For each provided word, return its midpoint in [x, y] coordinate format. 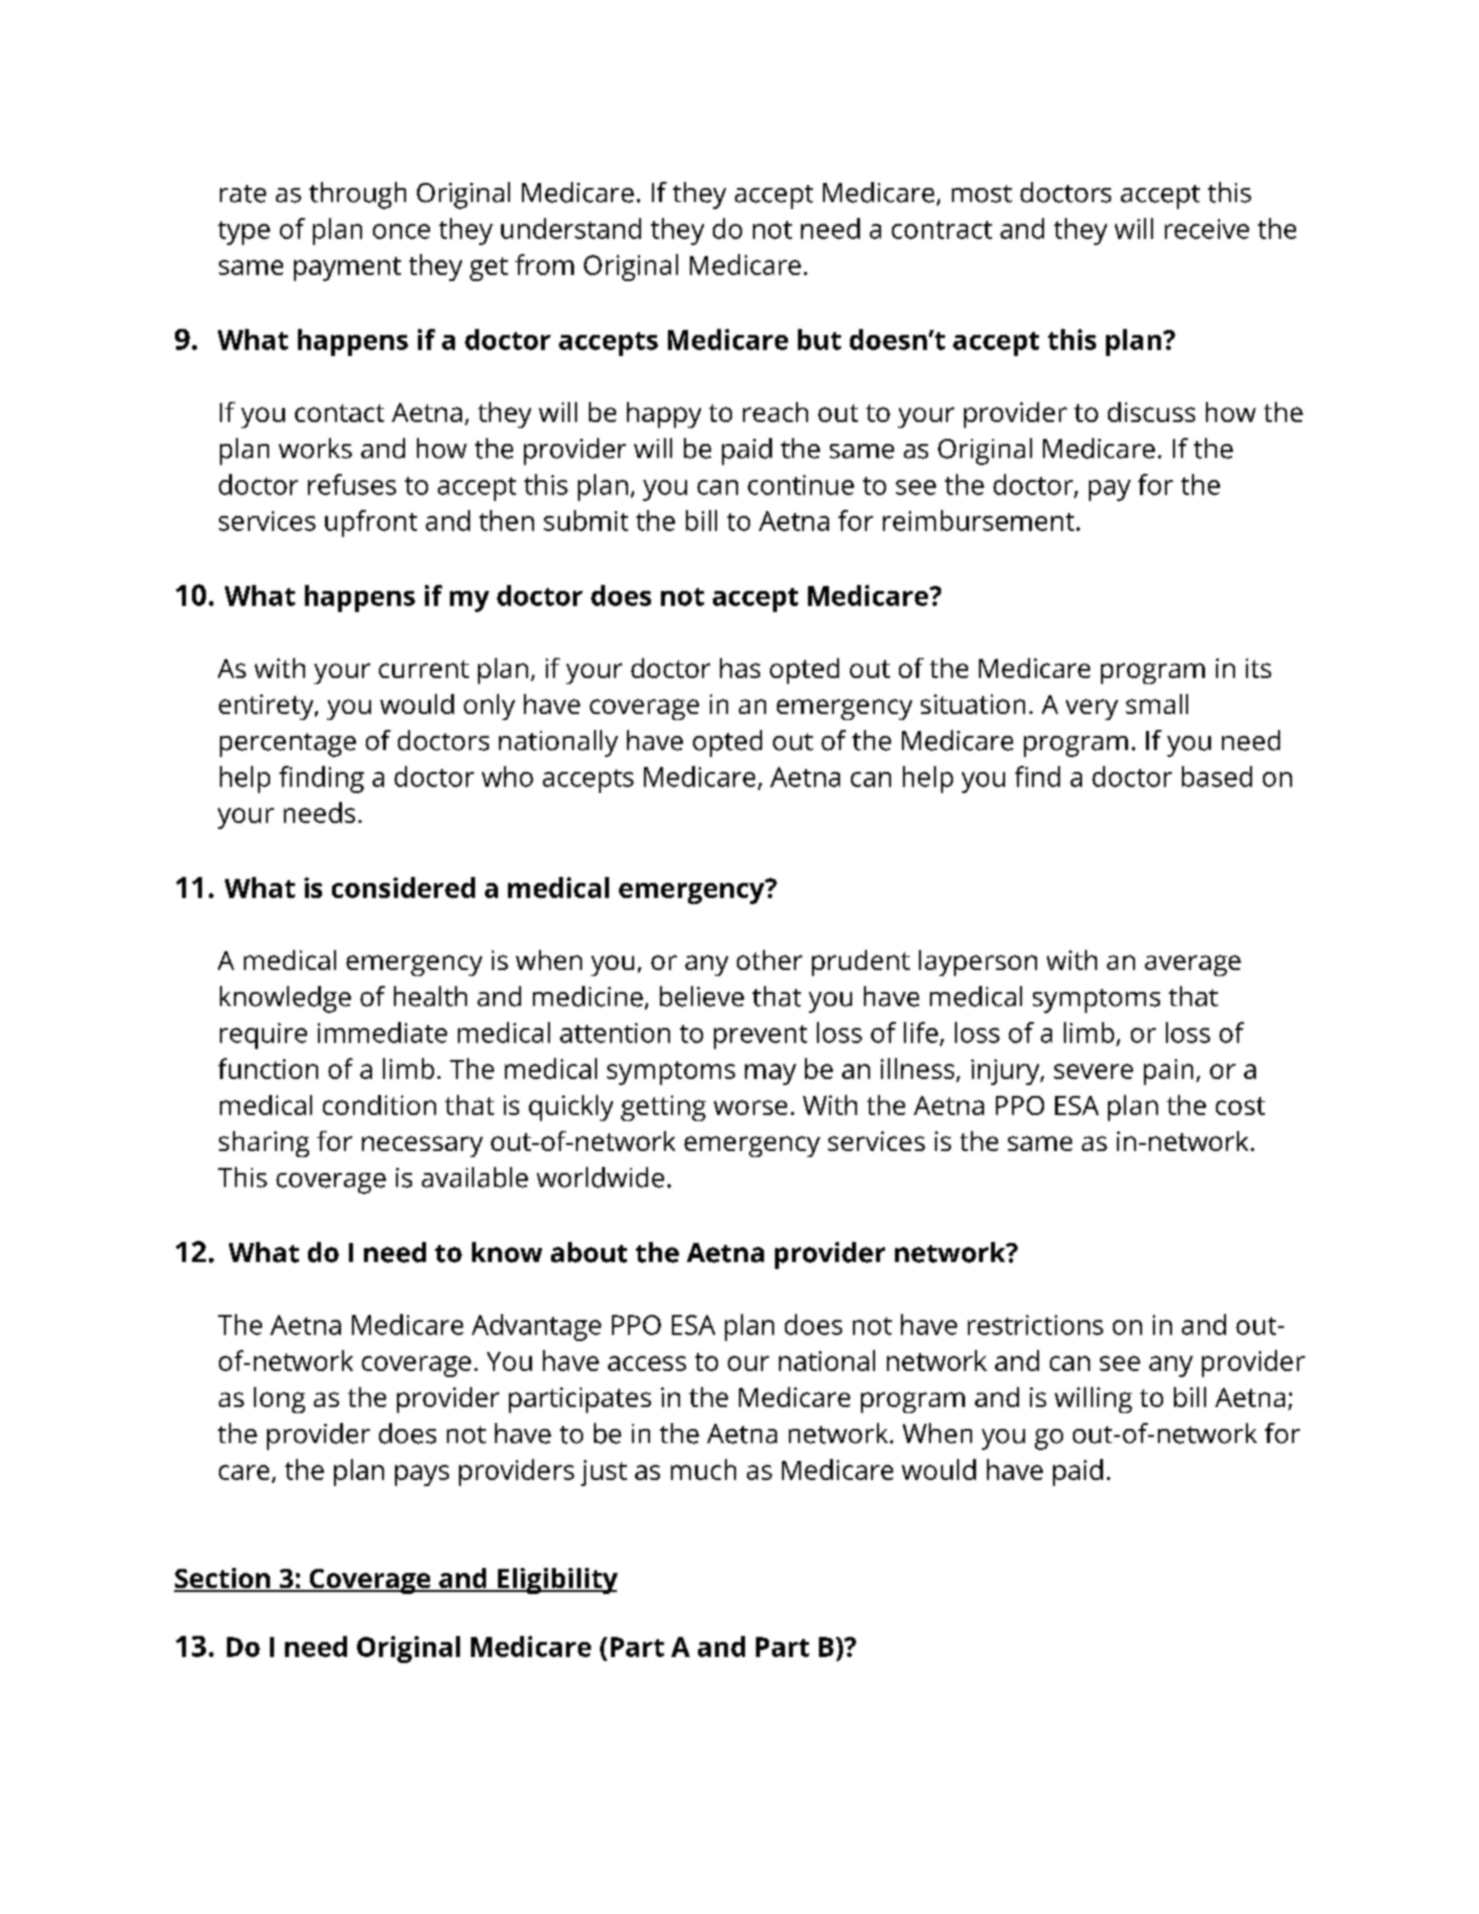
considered [403, 887]
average [1193, 965]
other [769, 960]
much [703, 1469]
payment [347, 269]
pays [422, 1475]
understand [571, 228]
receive [1207, 229]
